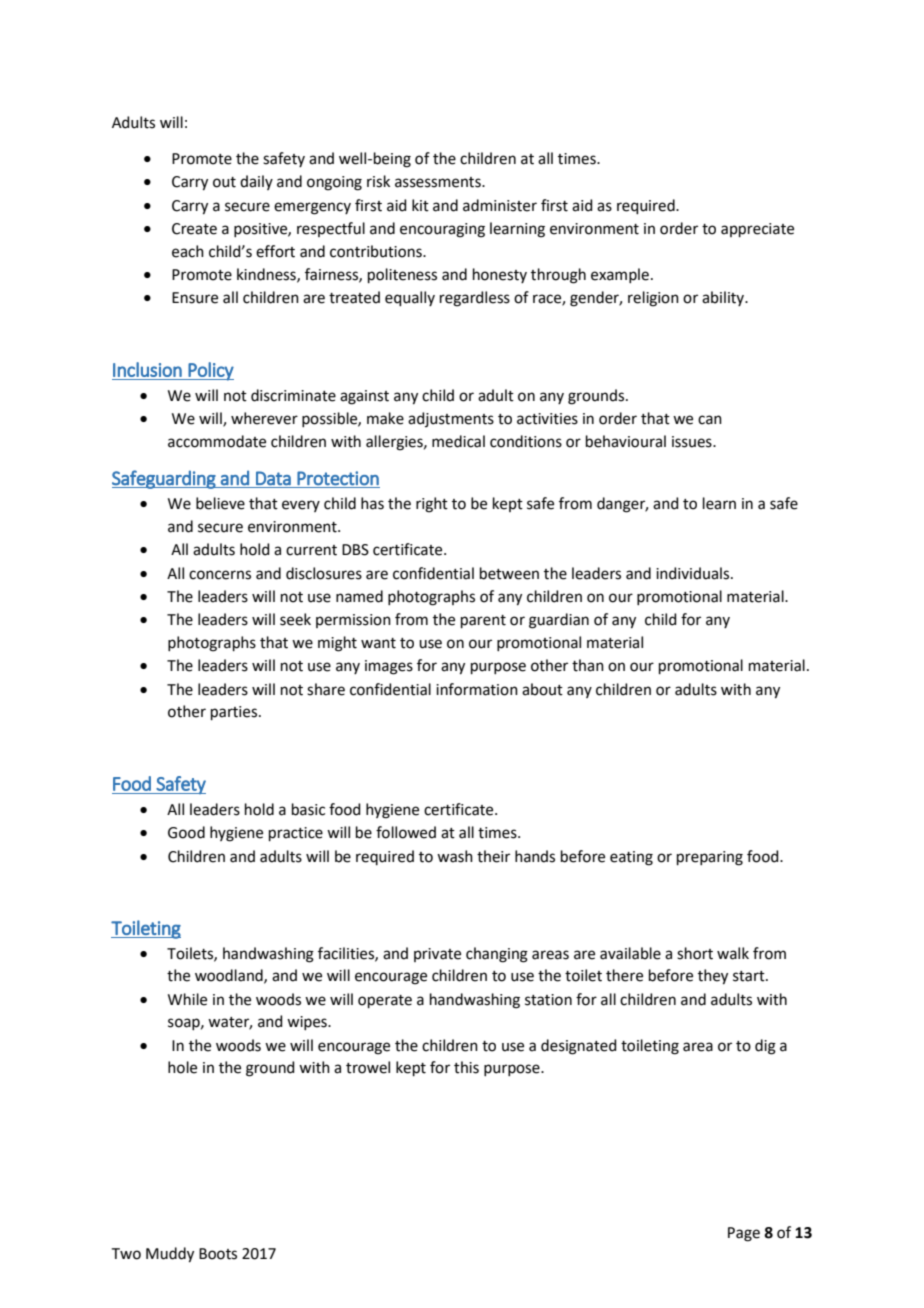 The height and width of the document is (1308, 924). What do you see at coordinates (186, 832) in the document?
I see `Good` at bounding box center [186, 832].
